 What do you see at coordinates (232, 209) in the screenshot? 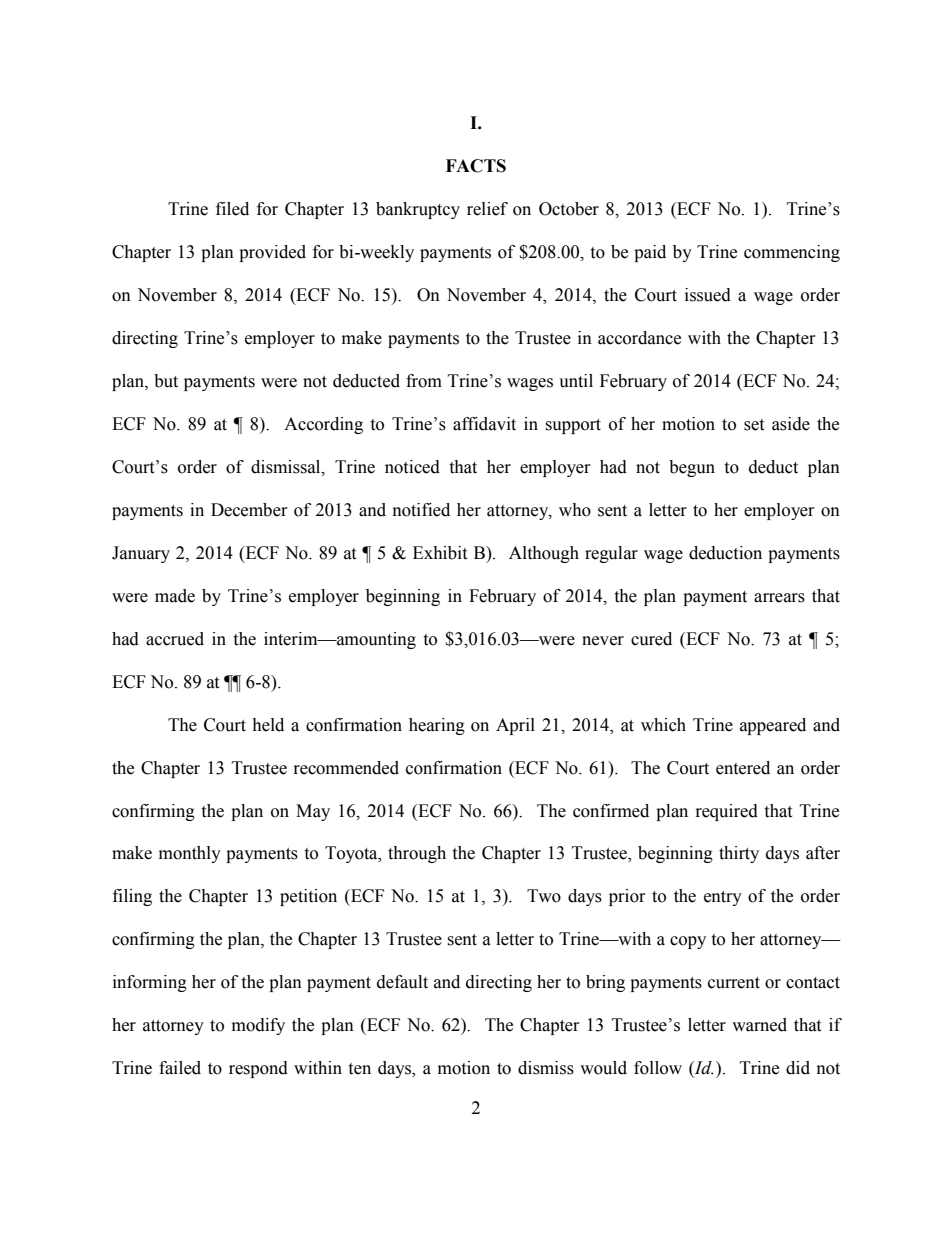
I see `filed` at bounding box center [232, 209].
